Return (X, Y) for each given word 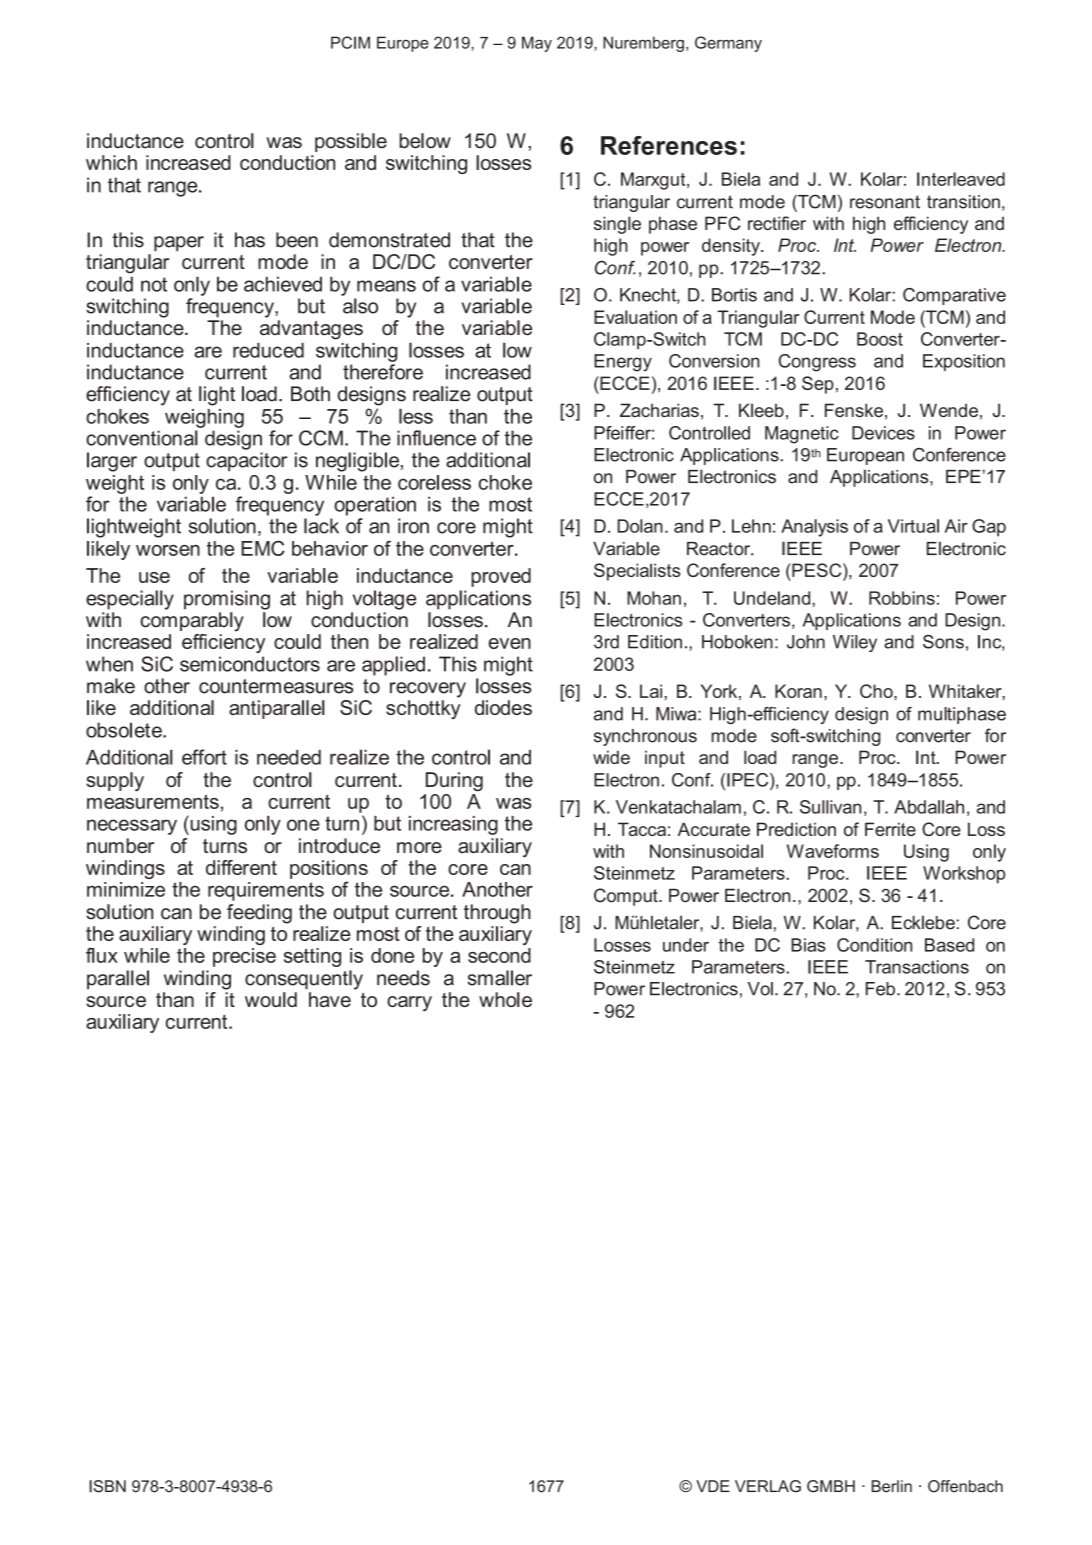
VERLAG (768, 1486)
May (537, 44)
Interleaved (961, 179)
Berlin (892, 1486)
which (111, 162)
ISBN (107, 1486)
